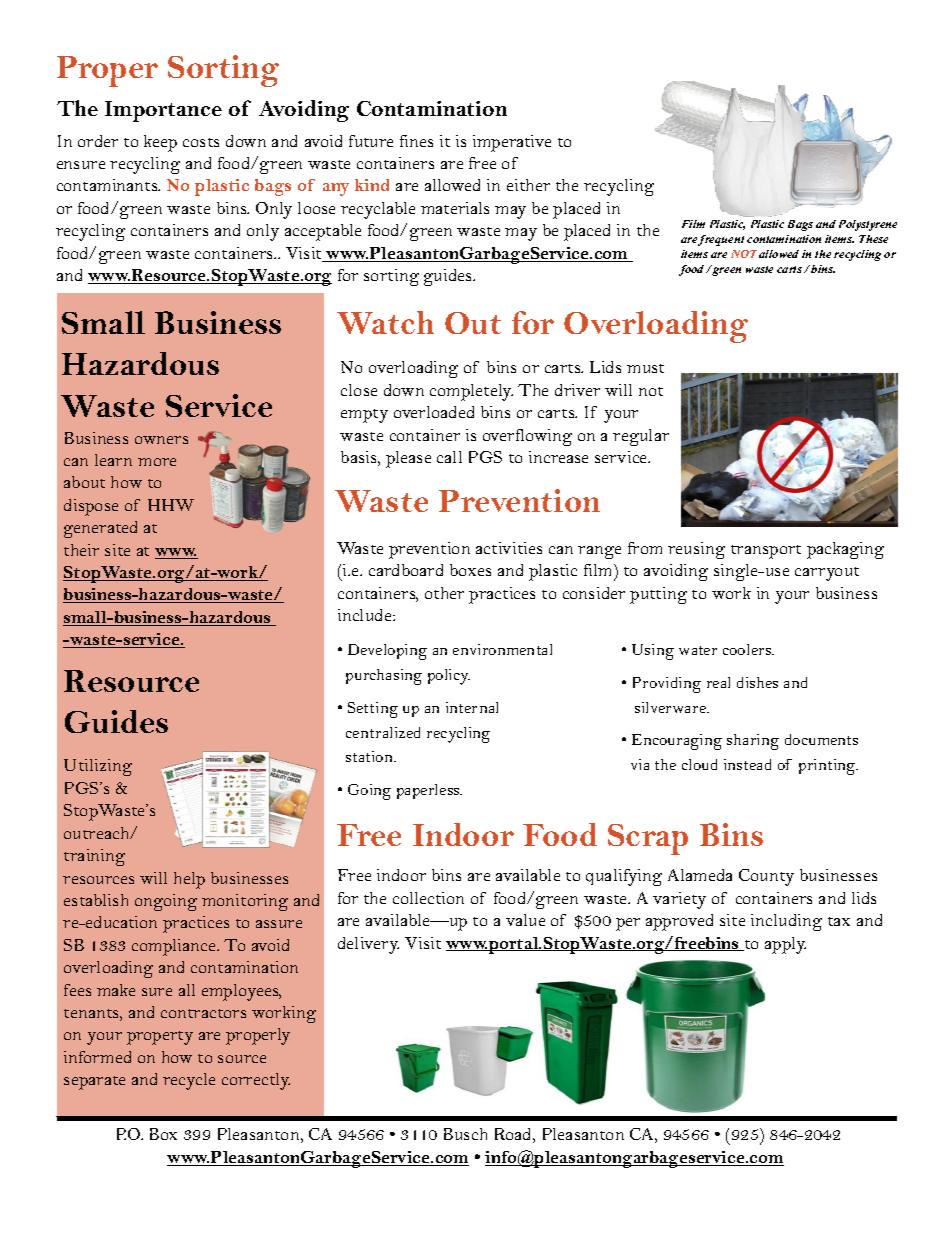 The height and width of the screenshot is (1233, 952). Describe the element at coordinates (868, 225) in the screenshot. I see `Polystyrene` at that location.
